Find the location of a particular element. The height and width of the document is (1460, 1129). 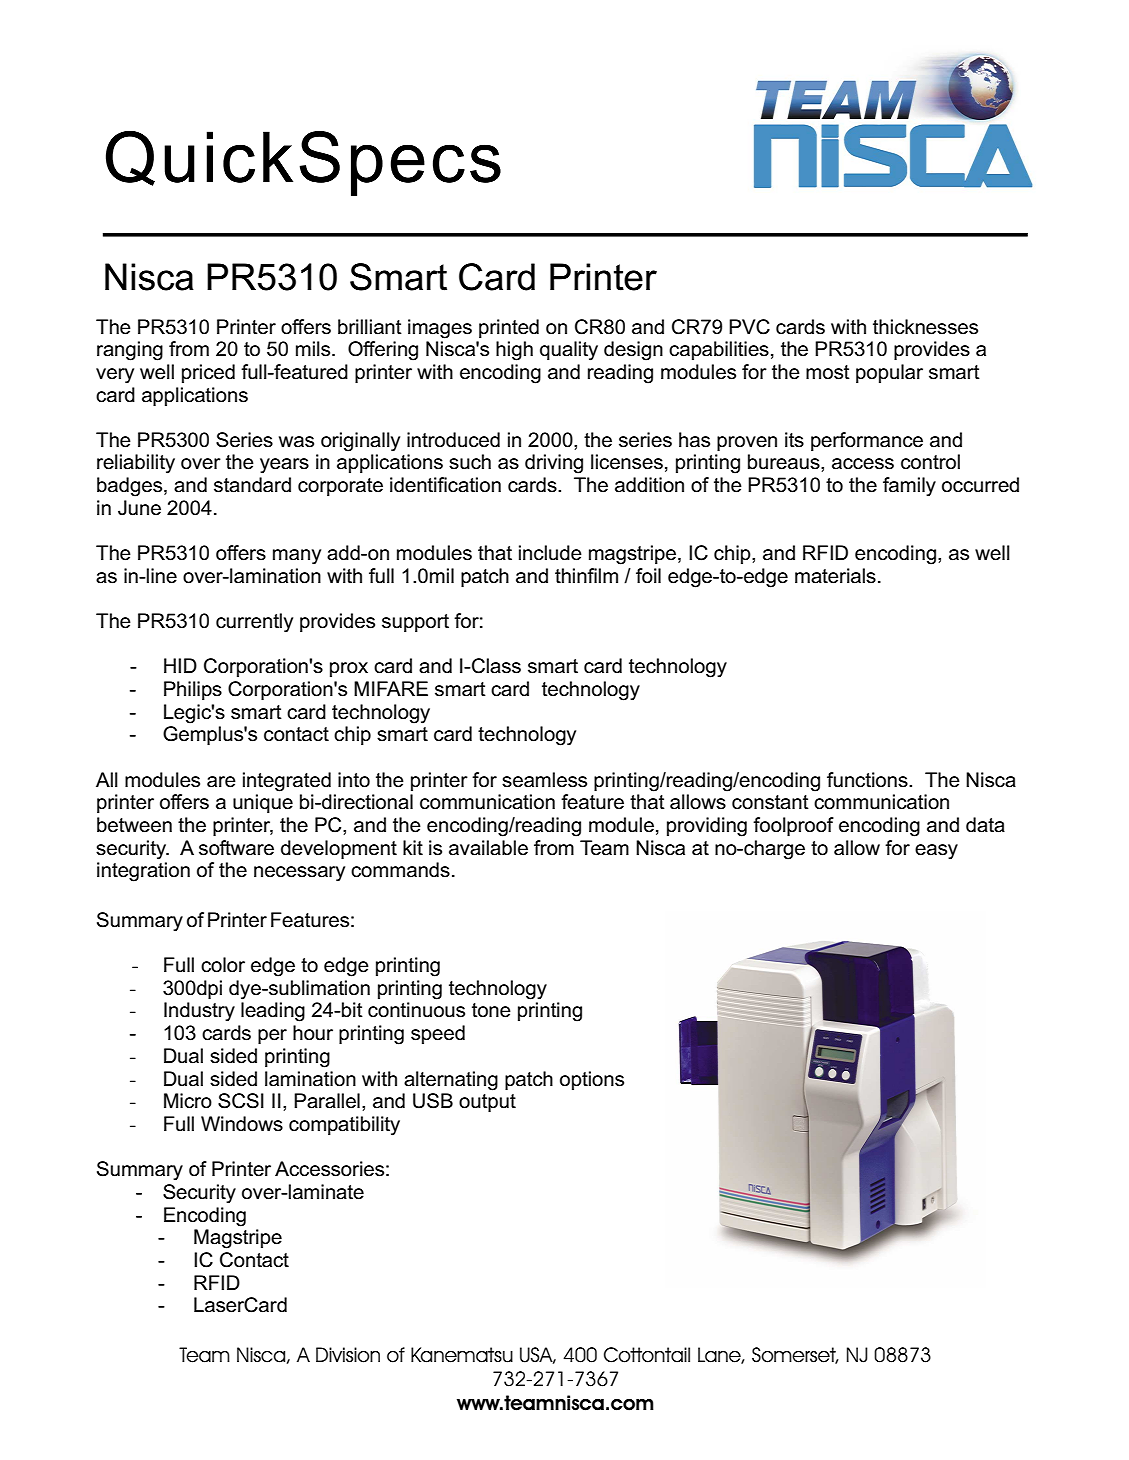

Division is located at coordinates (348, 1355).
